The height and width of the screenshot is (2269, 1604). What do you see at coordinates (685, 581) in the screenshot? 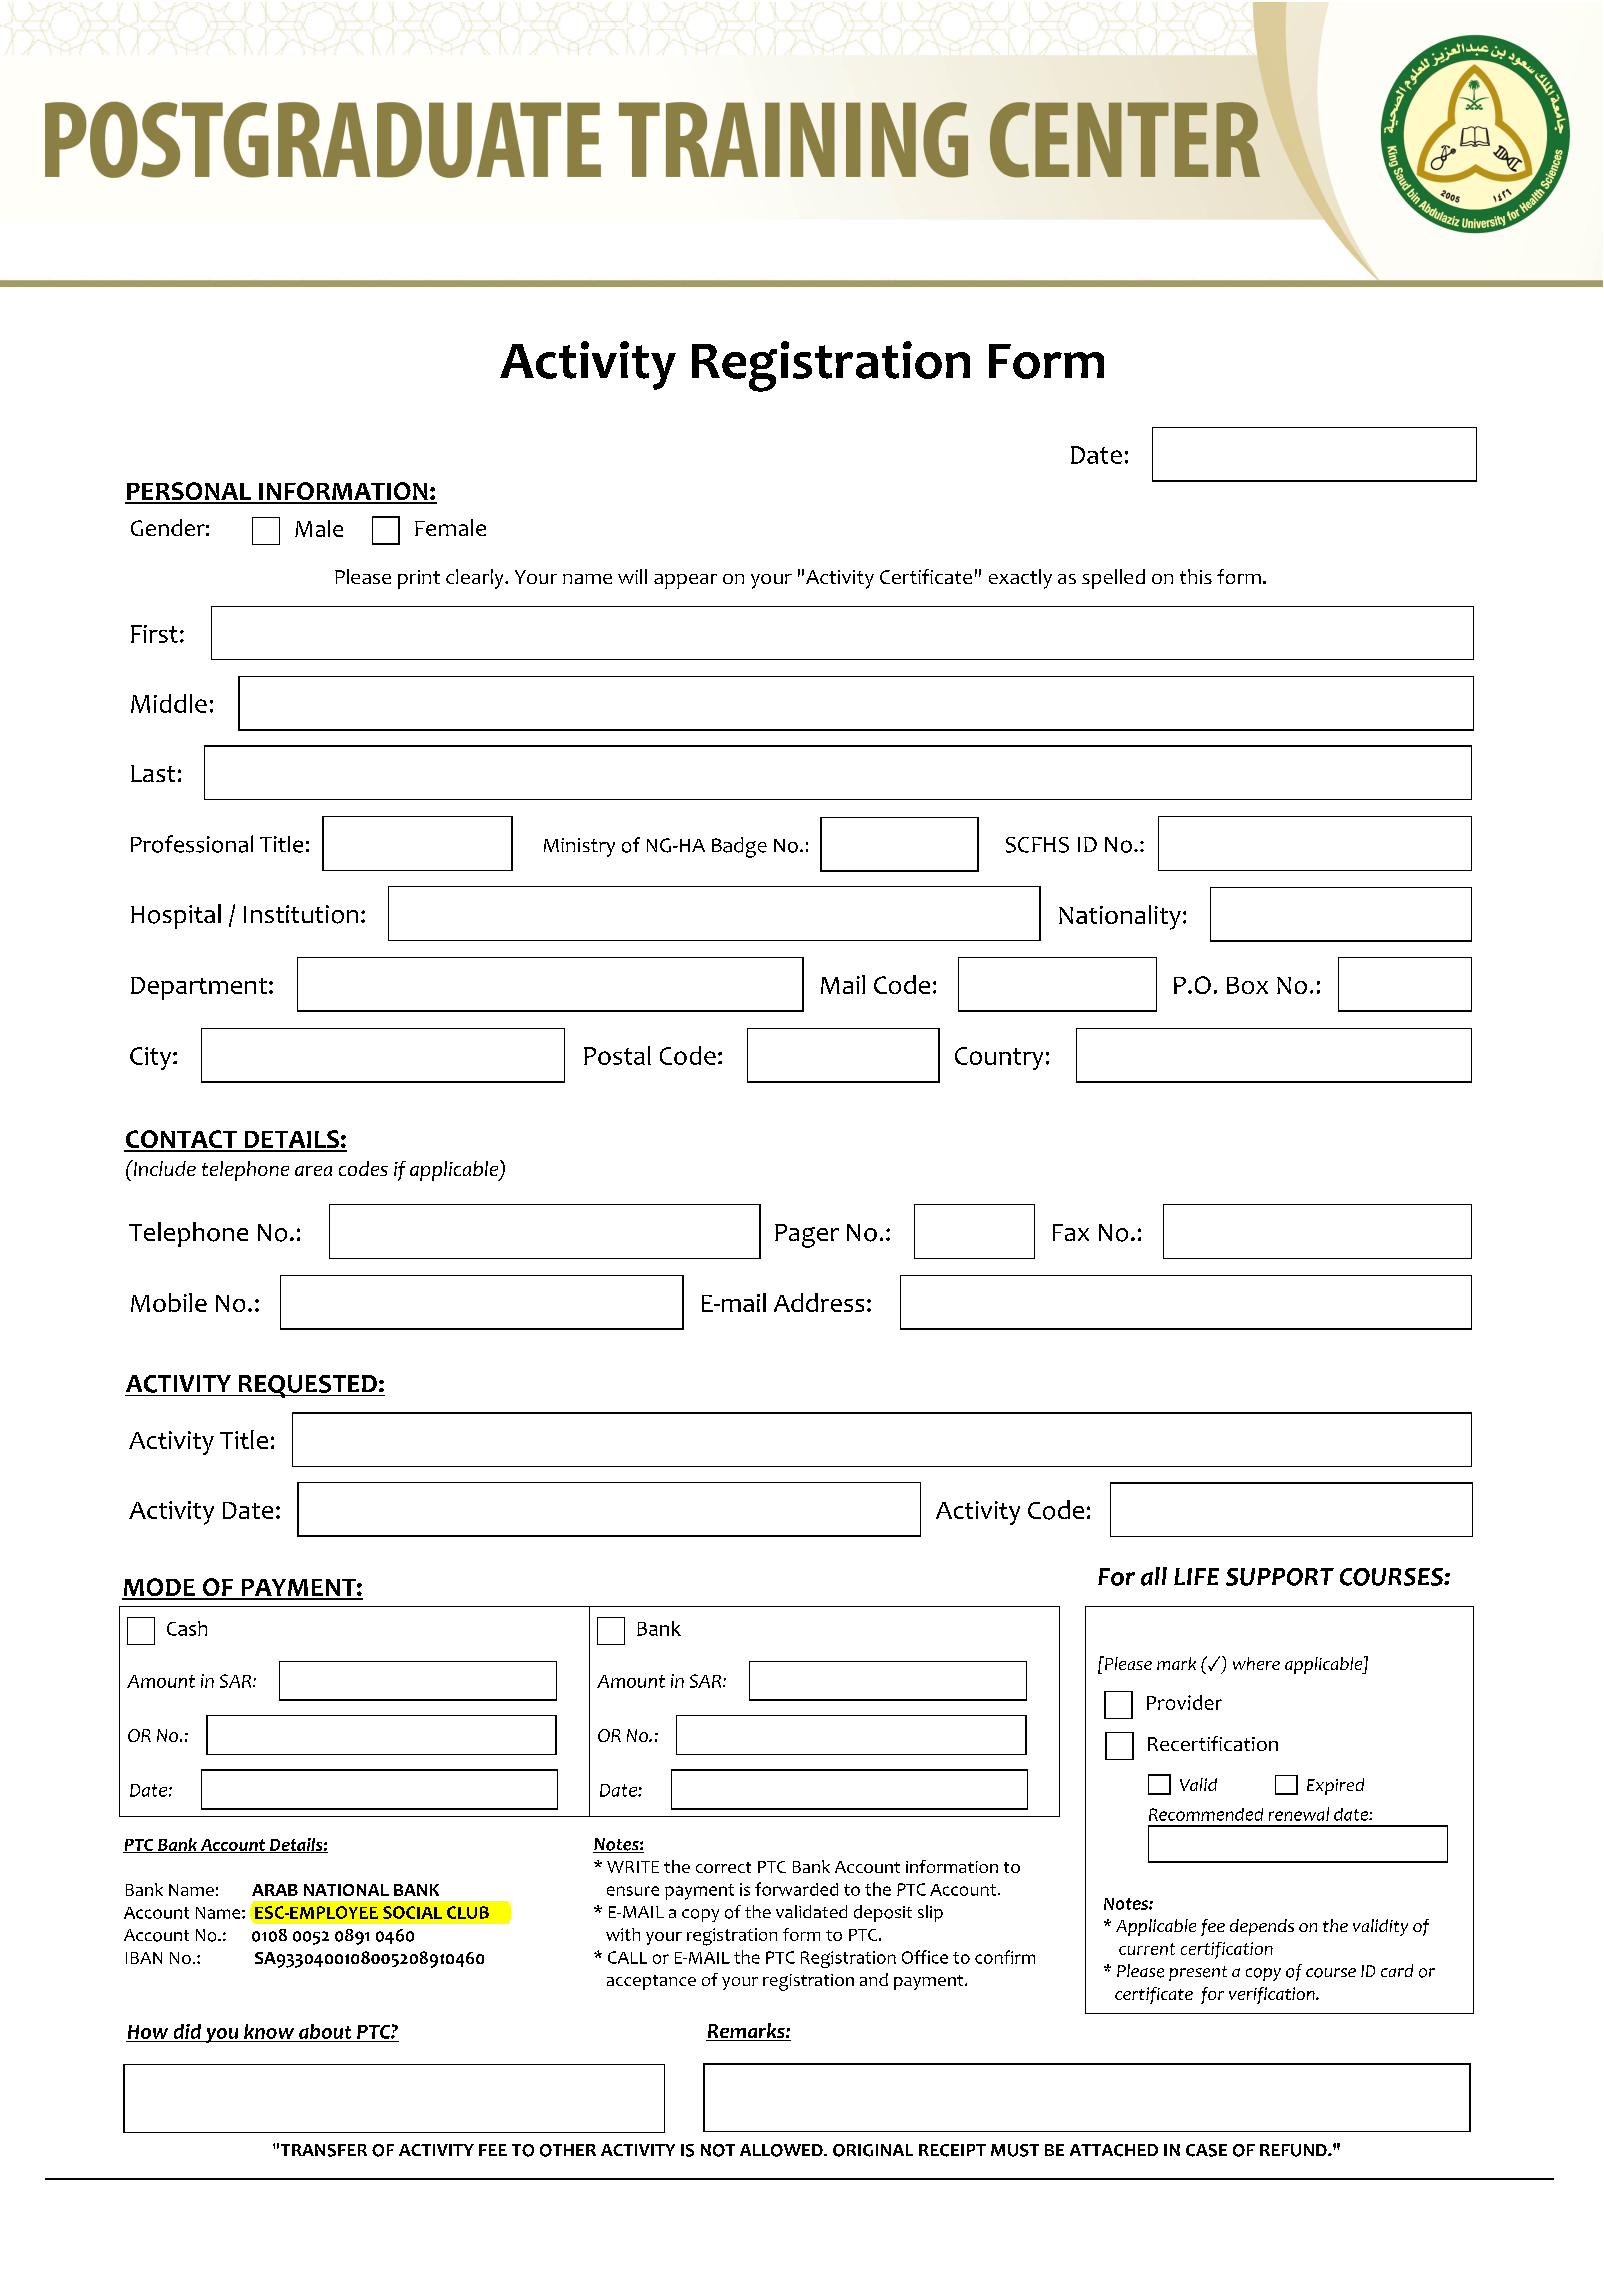
I see `appear` at bounding box center [685, 581].
